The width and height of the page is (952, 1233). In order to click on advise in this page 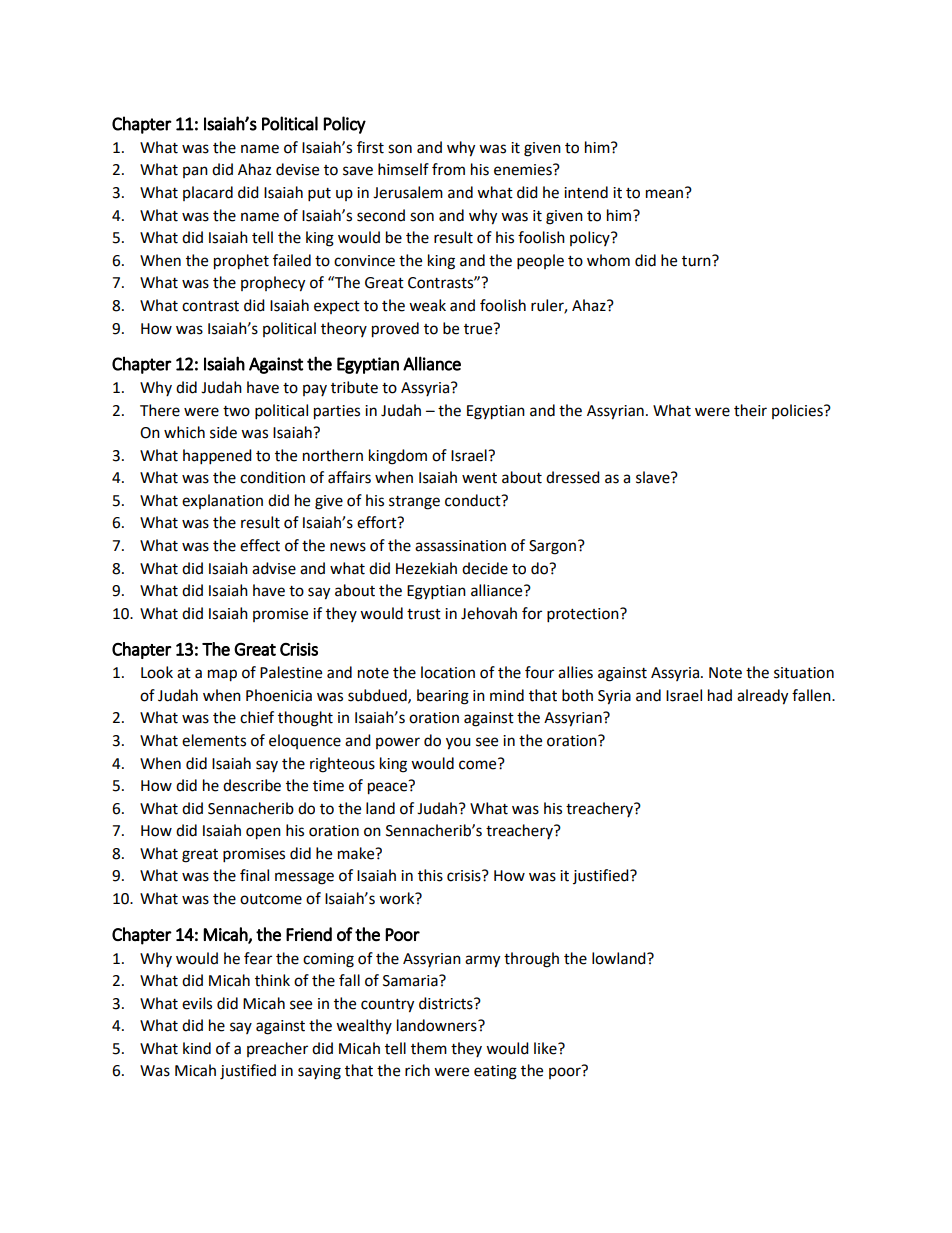, I will do `click(274, 568)`.
